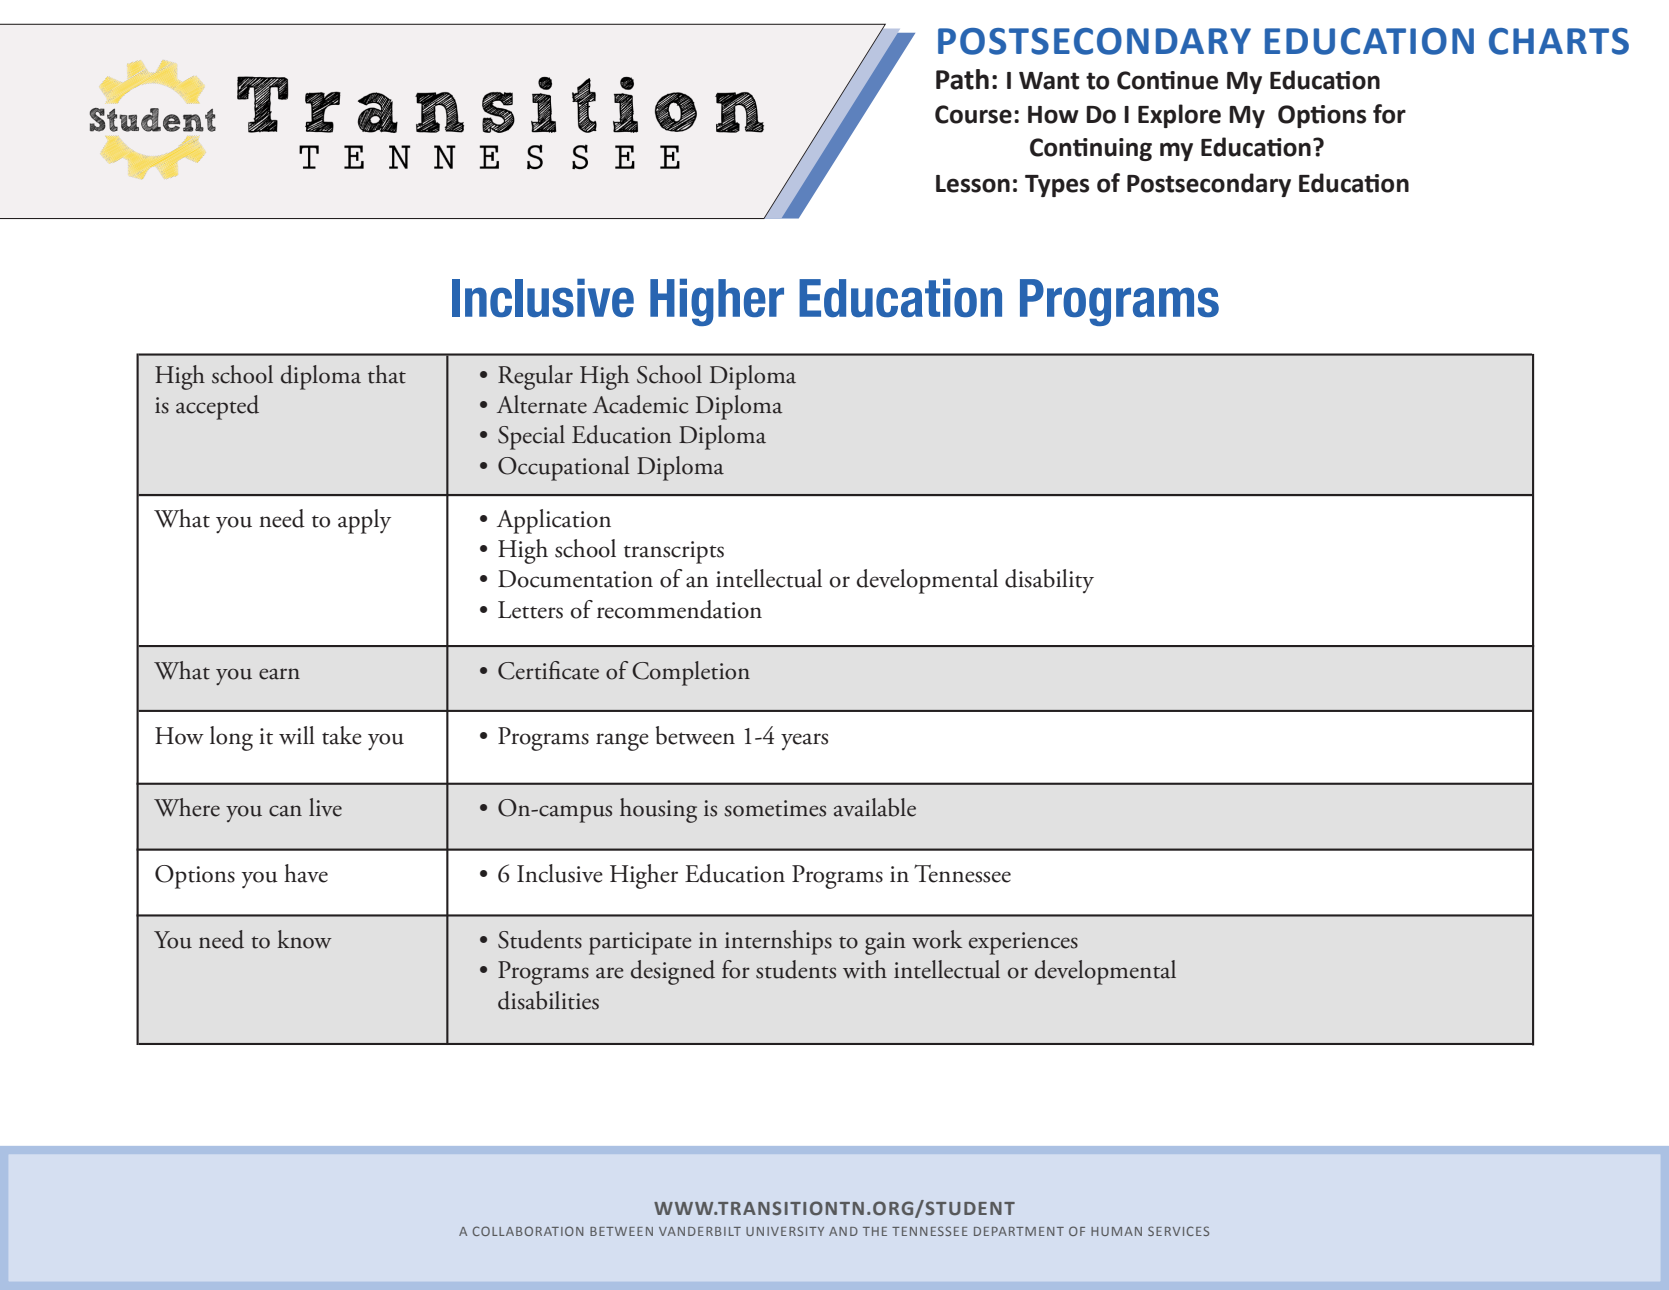 The height and width of the screenshot is (1290, 1669). I want to click on THE, so click(875, 1231).
